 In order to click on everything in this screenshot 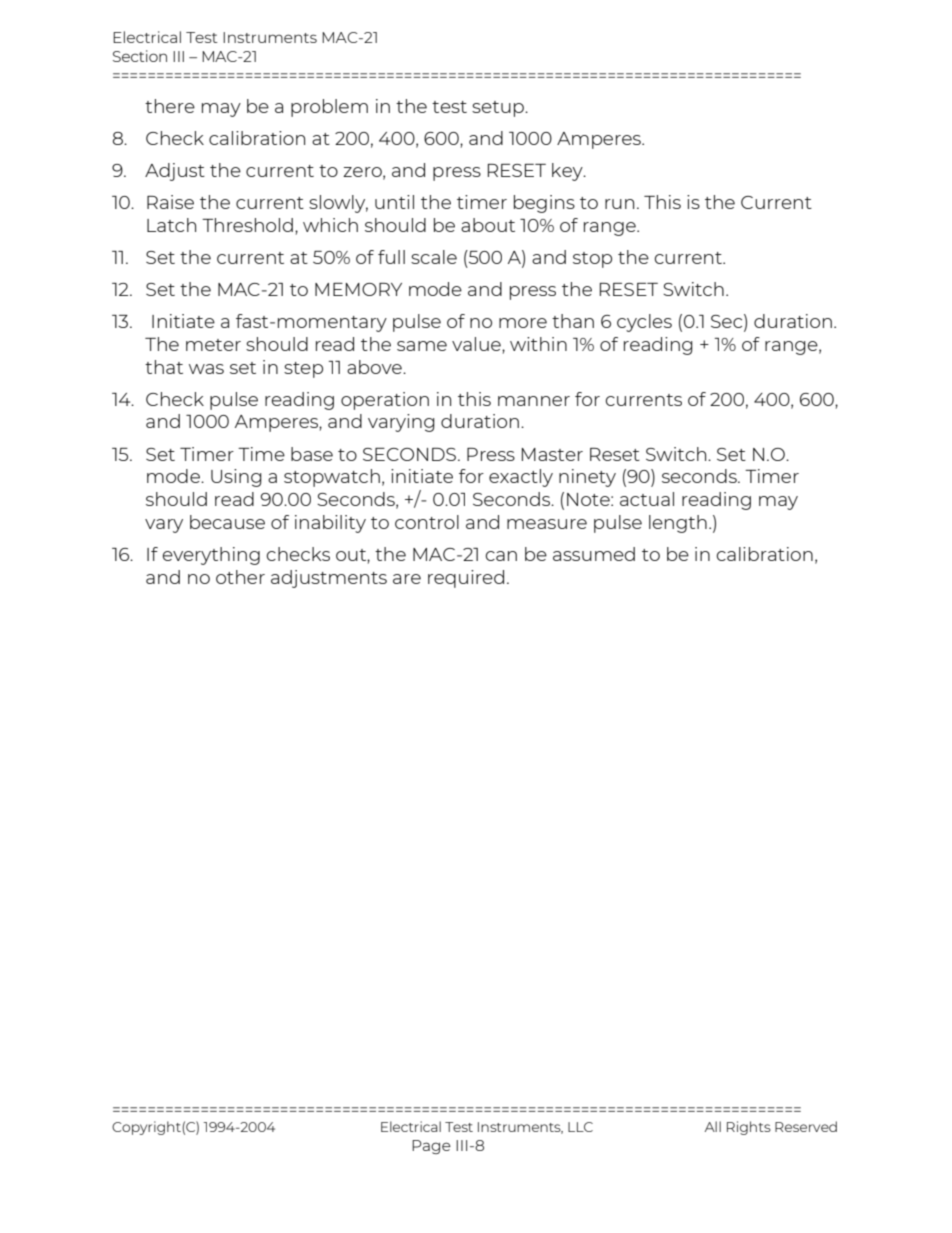, I will do `click(211, 556)`.
